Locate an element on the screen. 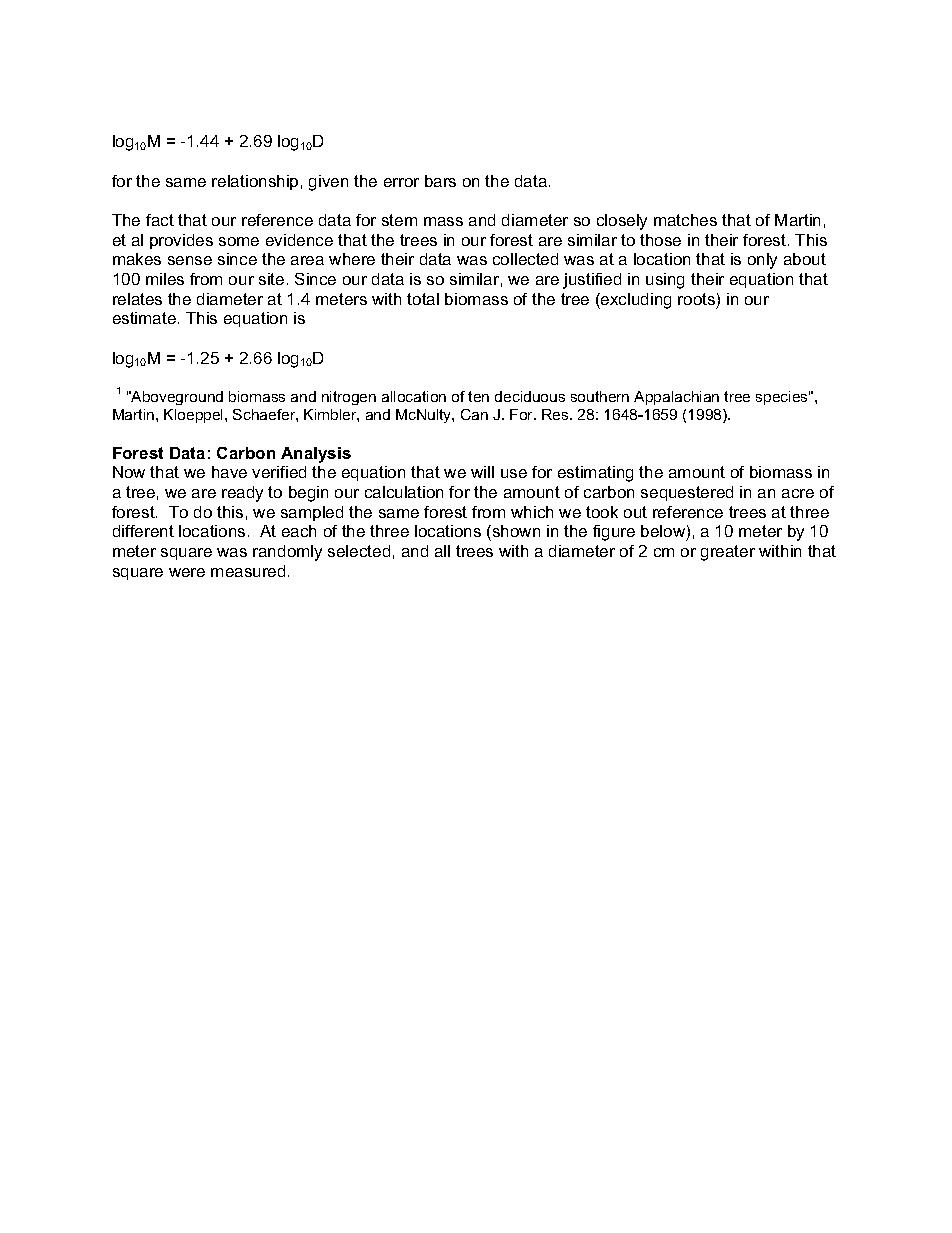 This screenshot has width=952, height=1233. greater is located at coordinates (728, 553).
